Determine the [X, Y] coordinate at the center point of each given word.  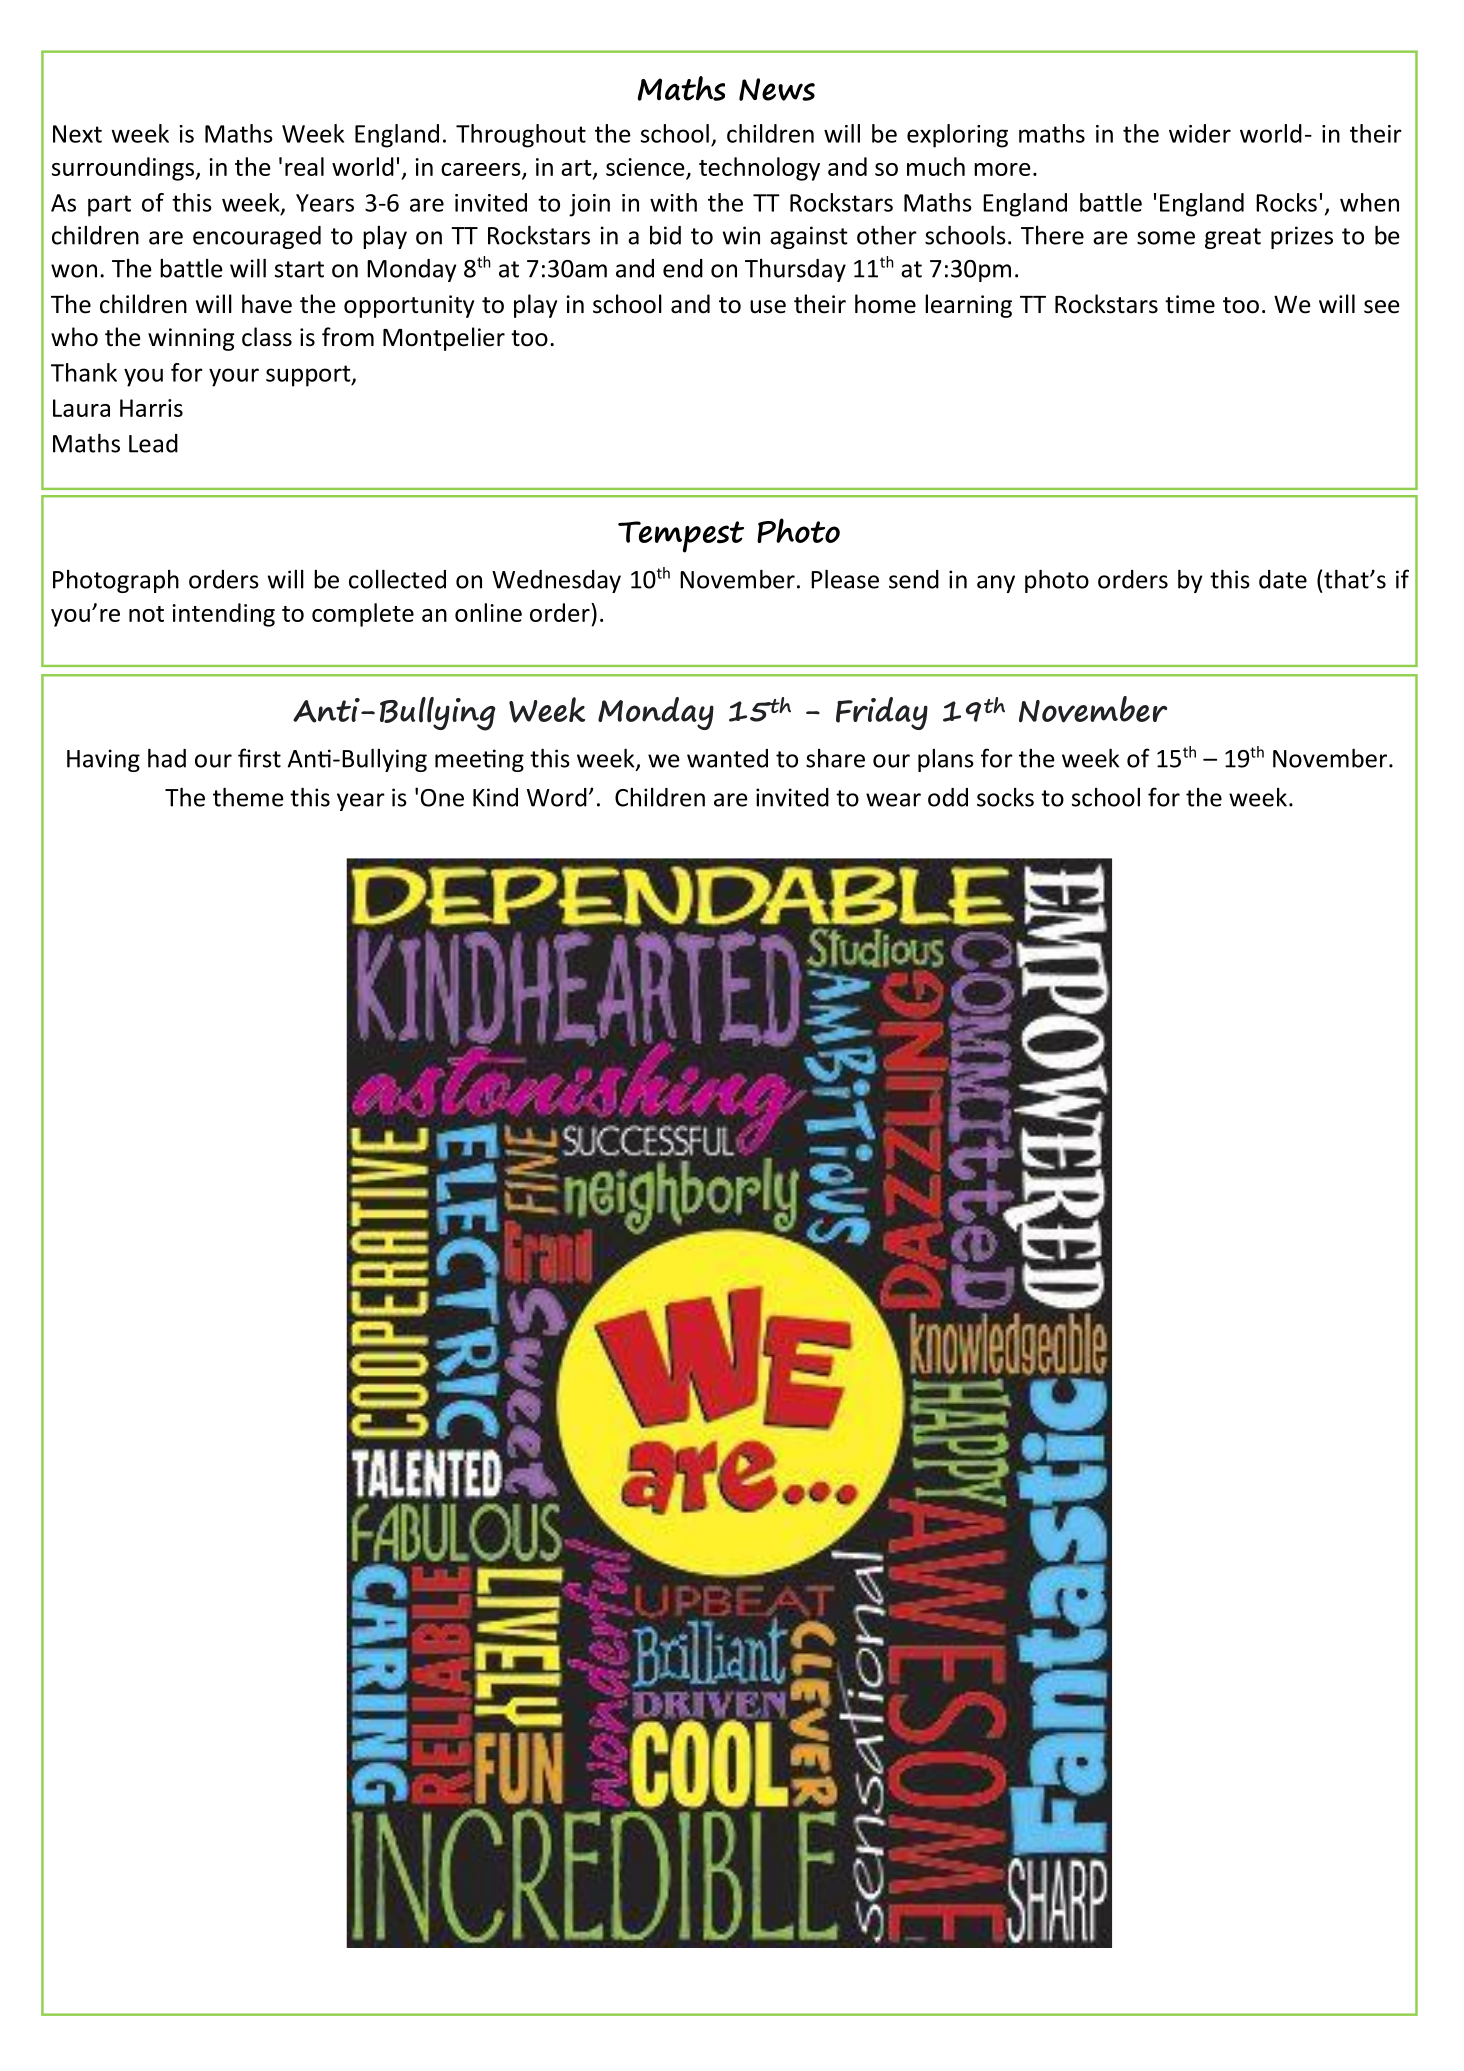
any [996, 584]
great [1233, 238]
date [1283, 579]
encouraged [257, 237]
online [488, 612]
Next [77, 134]
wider [1200, 133]
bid [665, 235]
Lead [153, 443]
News [777, 89]
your [234, 377]
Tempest [681, 537]
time [1190, 304]
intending [223, 615]
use [768, 307]
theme [248, 797]
